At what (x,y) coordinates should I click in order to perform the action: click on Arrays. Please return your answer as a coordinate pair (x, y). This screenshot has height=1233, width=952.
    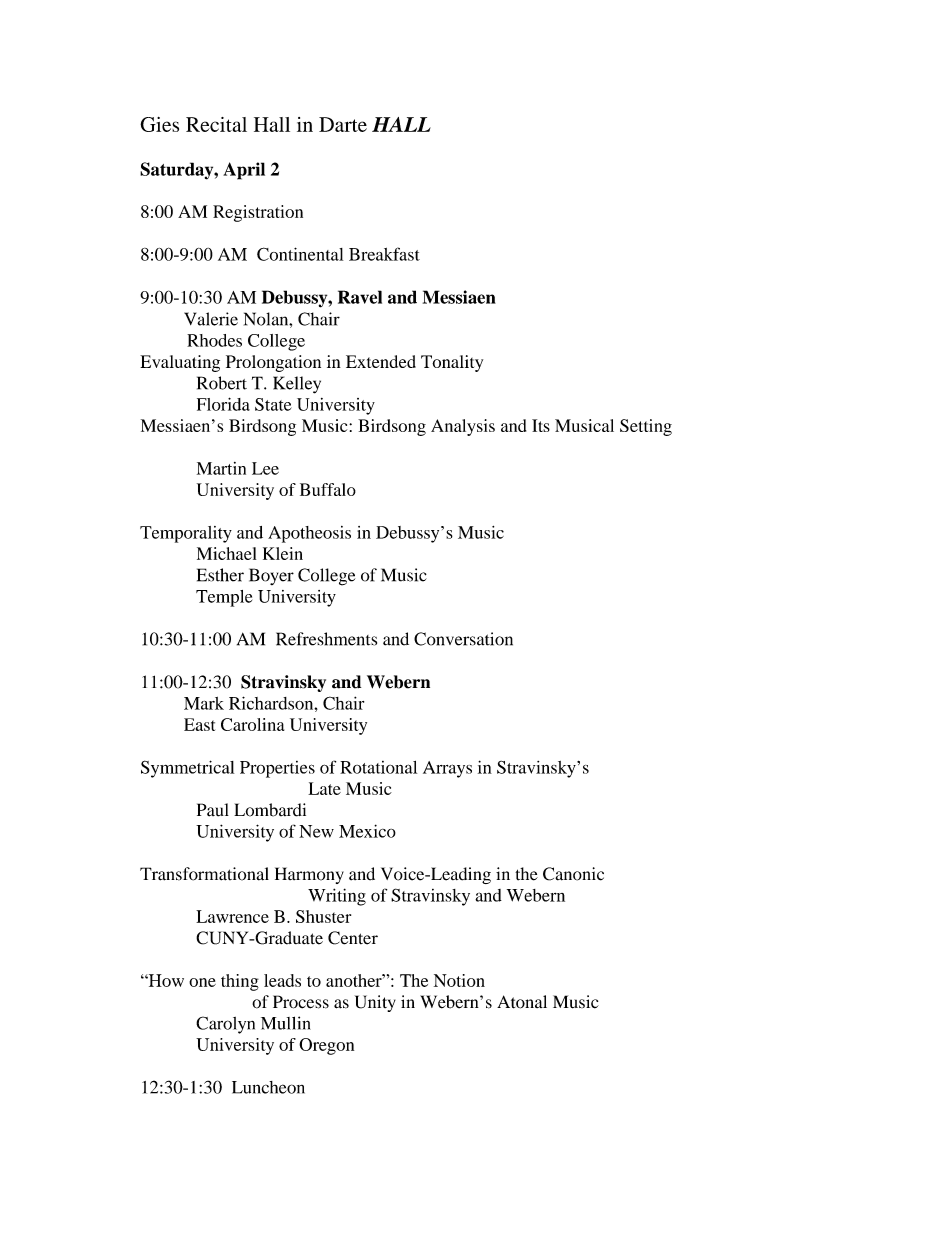
    Looking at the image, I should click on (447, 769).
